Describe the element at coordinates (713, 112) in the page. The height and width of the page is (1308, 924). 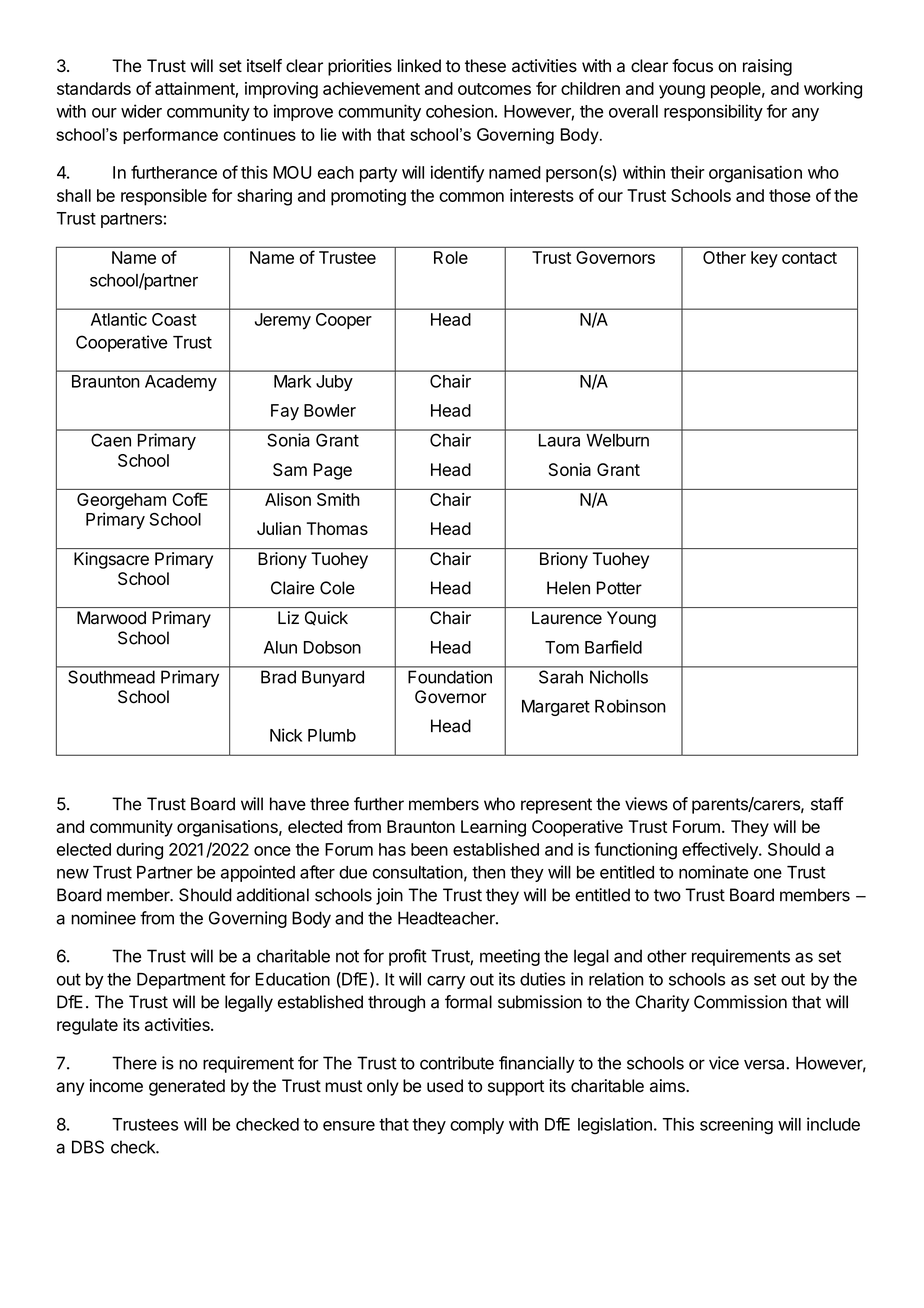
I see `responsibility` at that location.
